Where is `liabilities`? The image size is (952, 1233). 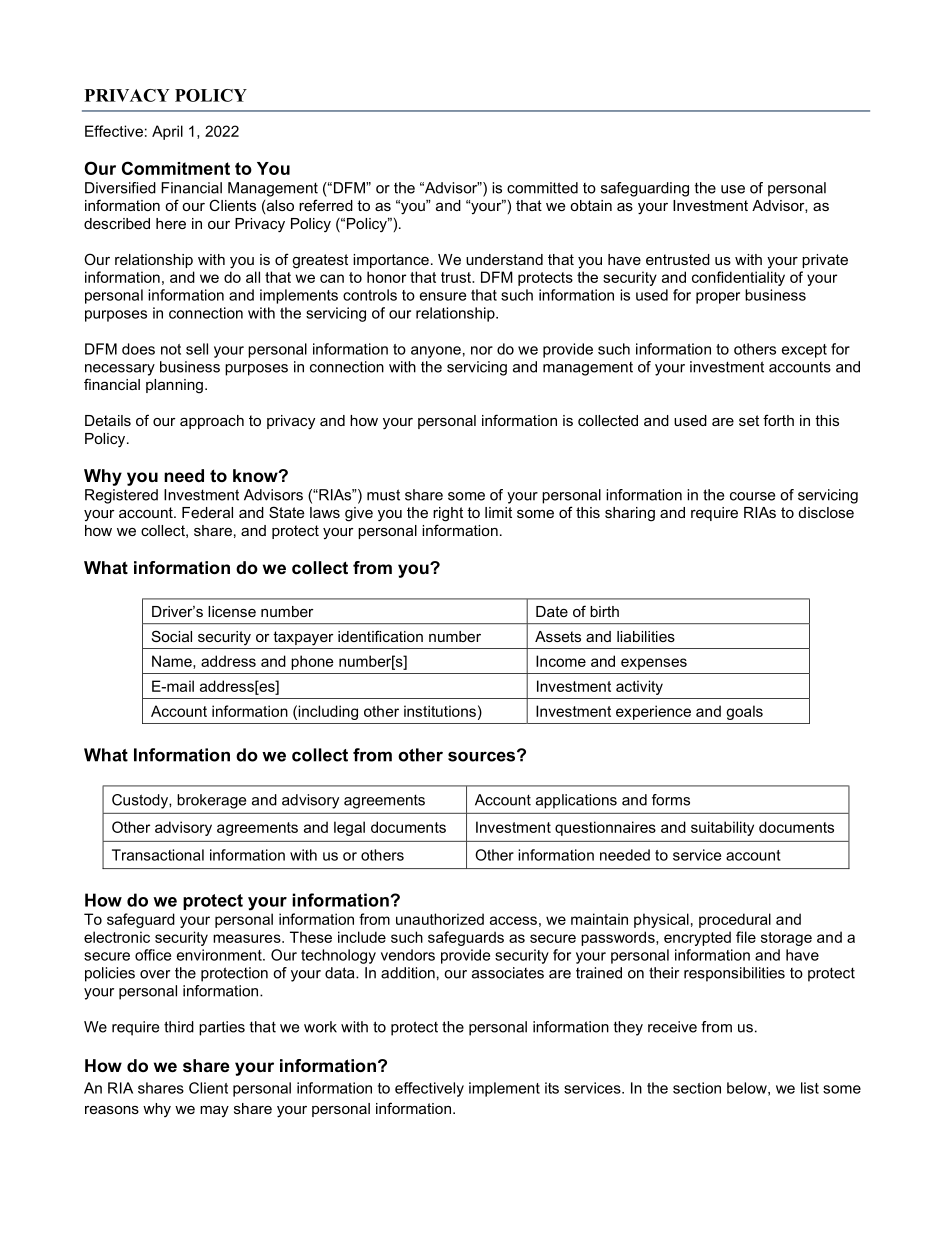
liabilities is located at coordinates (646, 636).
